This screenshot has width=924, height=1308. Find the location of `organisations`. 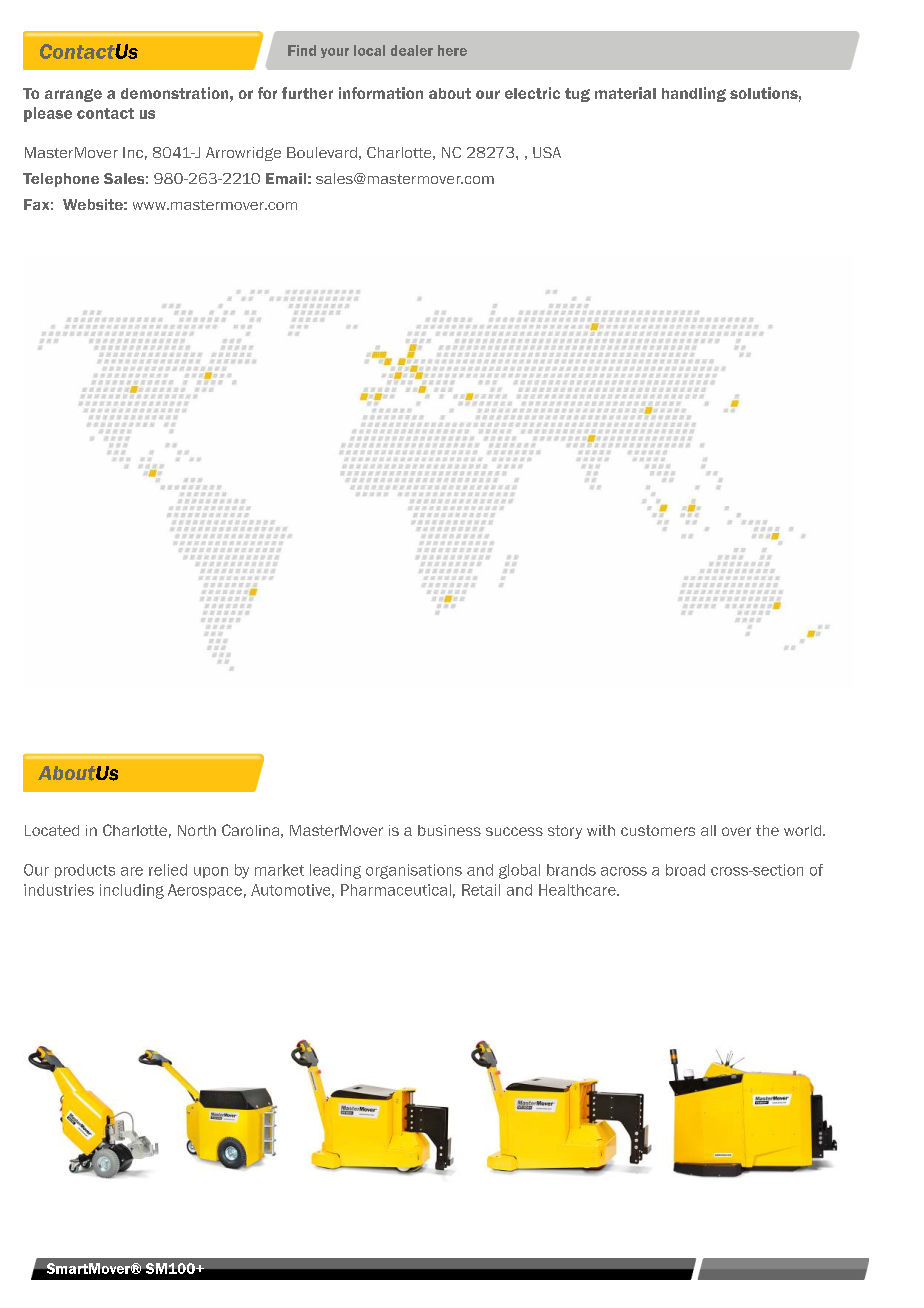

organisations is located at coordinates (414, 871).
